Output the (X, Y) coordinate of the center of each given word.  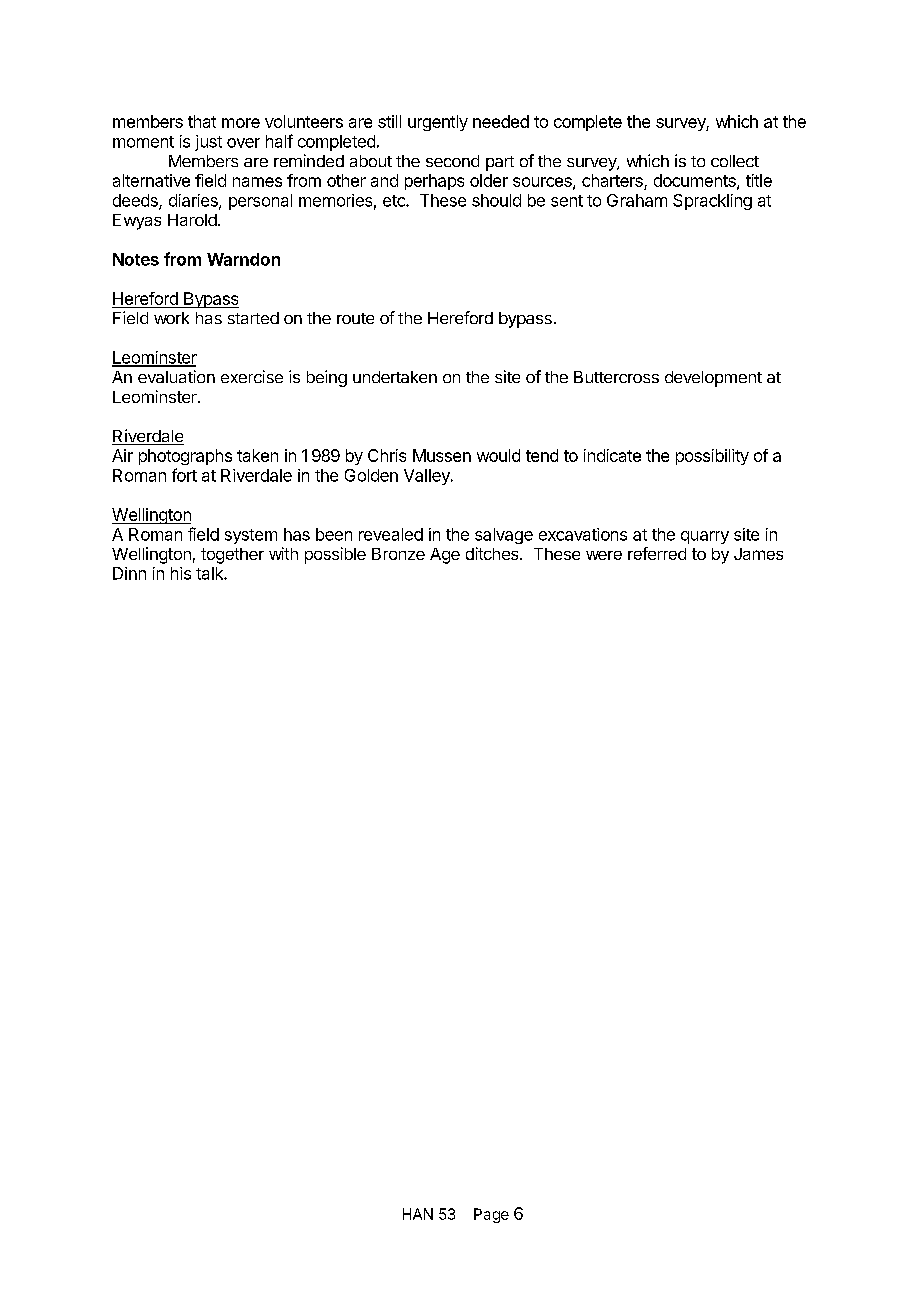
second (452, 161)
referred (657, 553)
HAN (418, 1214)
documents (696, 181)
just (208, 143)
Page (491, 1215)
